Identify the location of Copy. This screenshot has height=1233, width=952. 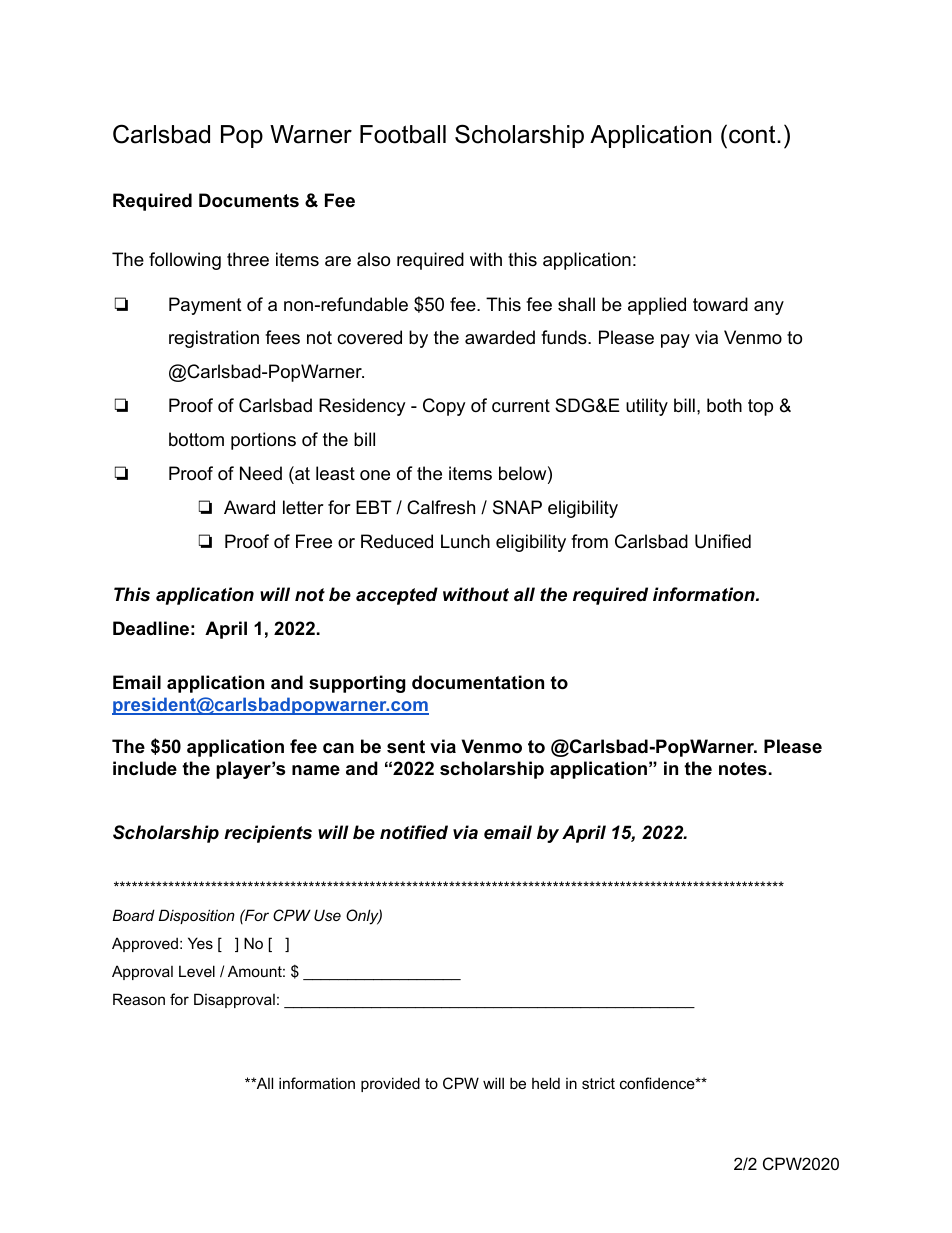
(444, 407).
